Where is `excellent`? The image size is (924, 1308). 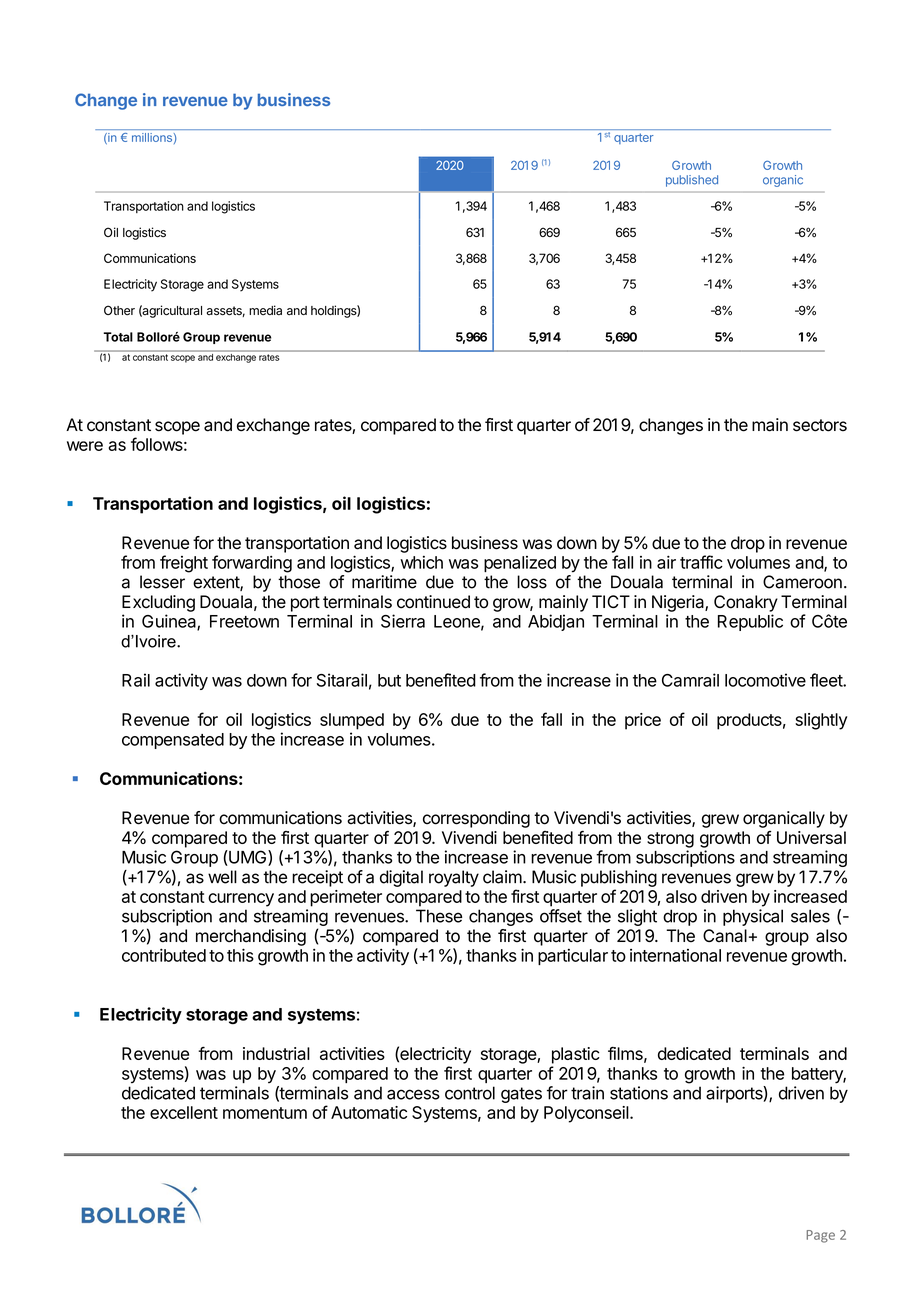
excellent is located at coordinates (184, 1112).
